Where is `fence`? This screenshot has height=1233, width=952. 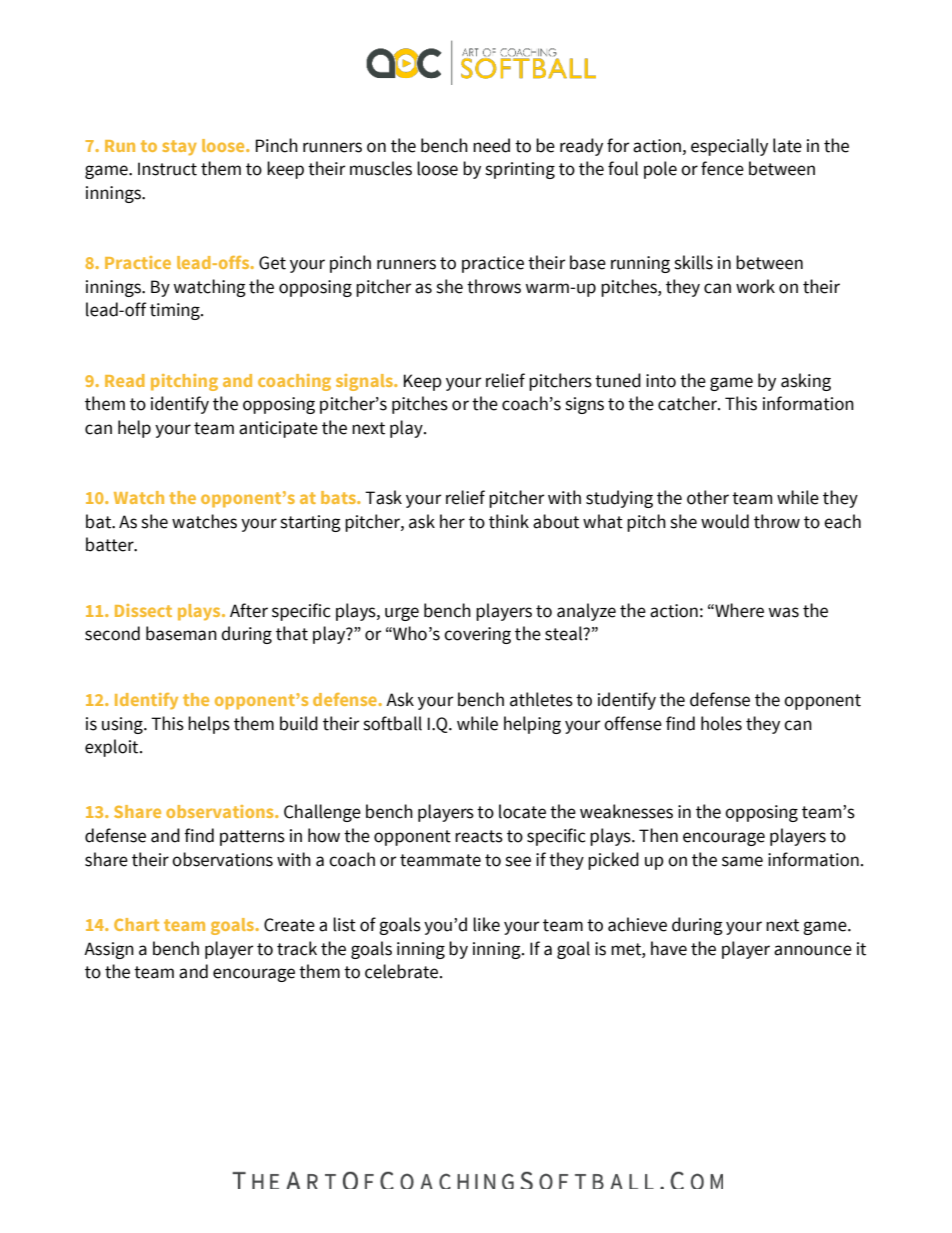
fence is located at coordinates (722, 168).
